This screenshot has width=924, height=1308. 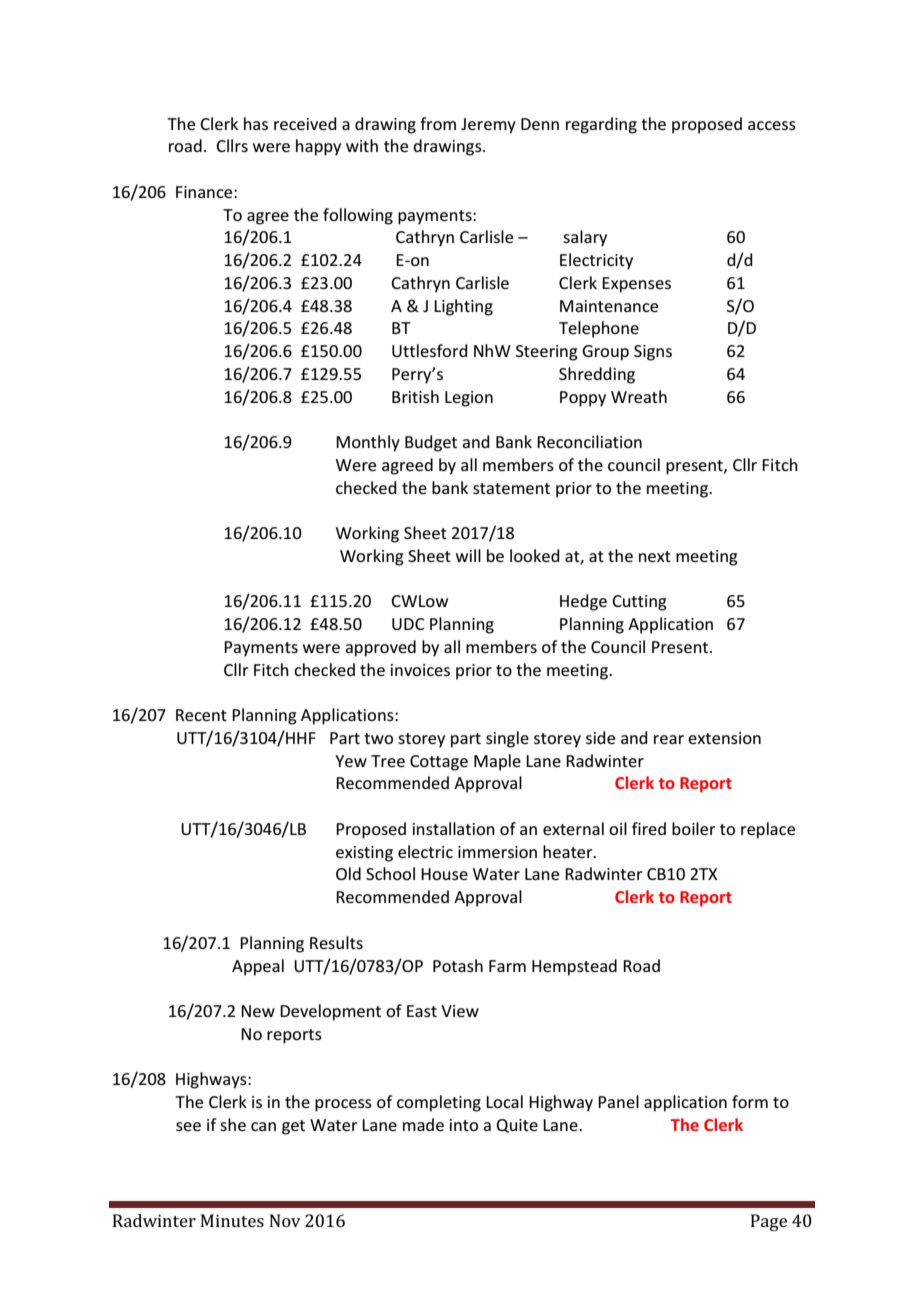 What do you see at coordinates (256, 123) in the screenshot?
I see `has` at bounding box center [256, 123].
